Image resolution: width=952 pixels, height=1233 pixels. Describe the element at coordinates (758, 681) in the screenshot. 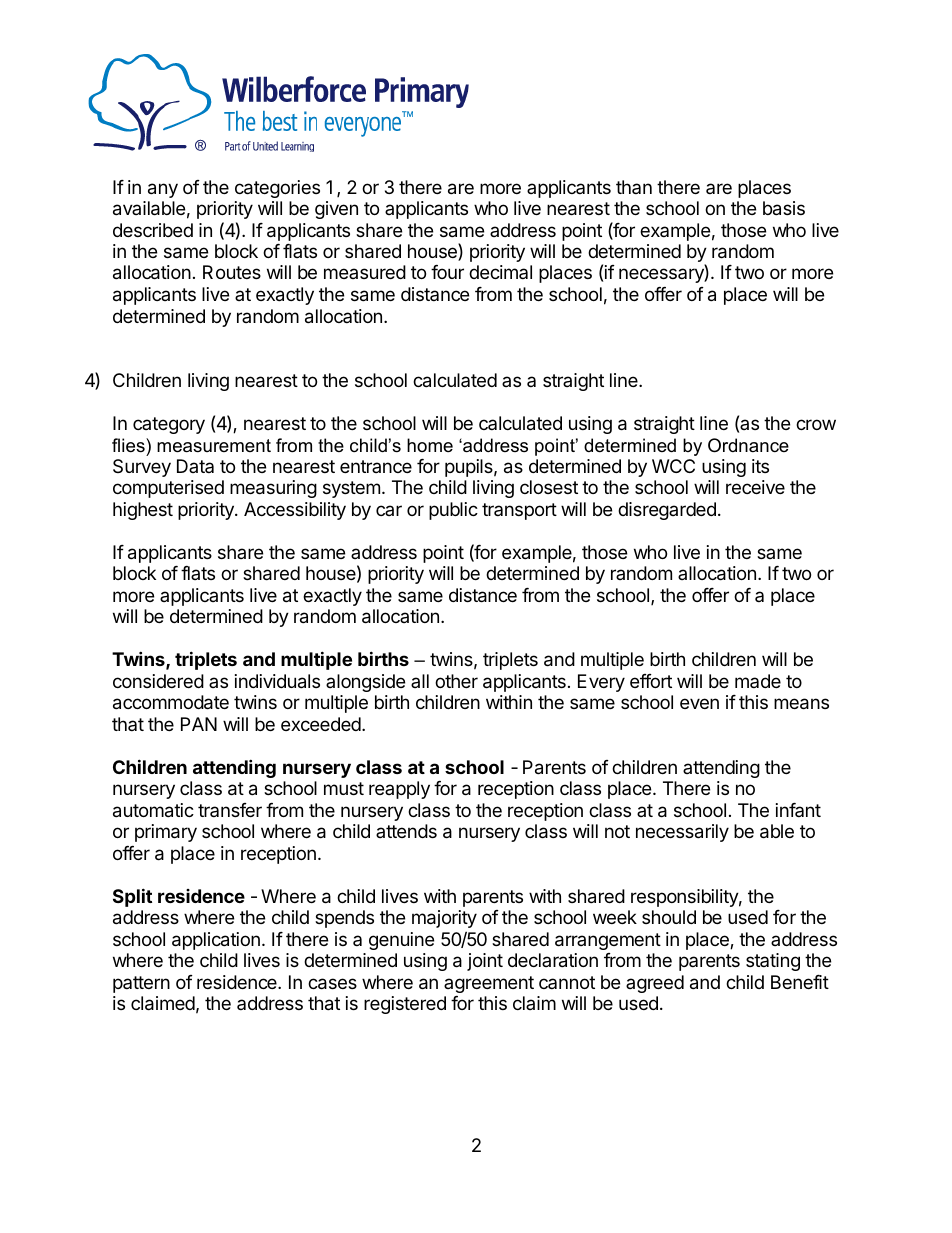

I see `made` at that location.
